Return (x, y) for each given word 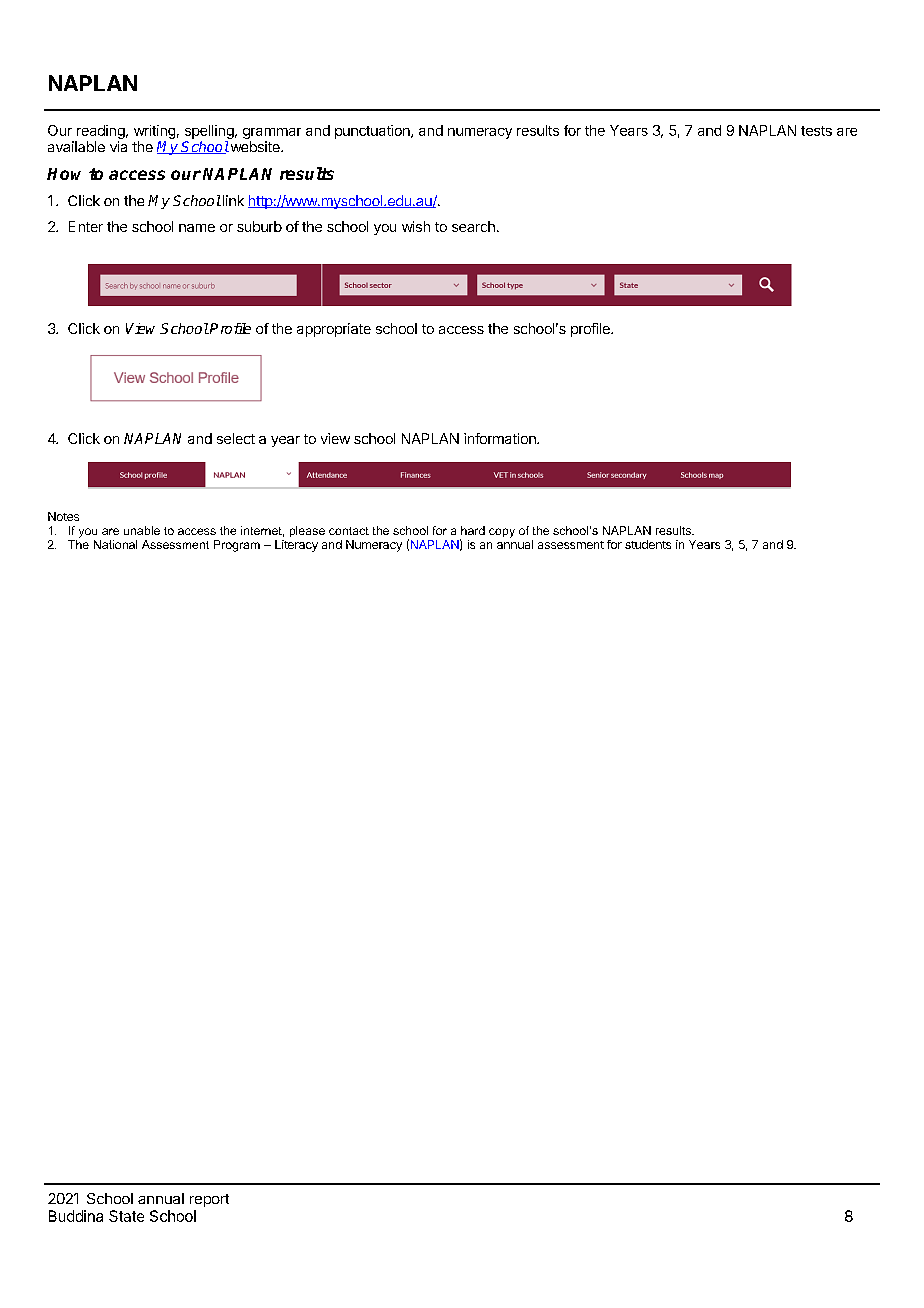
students (648, 544)
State (126, 1216)
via (118, 146)
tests (816, 131)
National (115, 544)
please (307, 531)
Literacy (296, 546)
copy (502, 533)
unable (142, 530)
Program (237, 546)
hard (473, 530)
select (236, 438)
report (209, 1200)
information (501, 438)
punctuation (373, 132)
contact (349, 531)
